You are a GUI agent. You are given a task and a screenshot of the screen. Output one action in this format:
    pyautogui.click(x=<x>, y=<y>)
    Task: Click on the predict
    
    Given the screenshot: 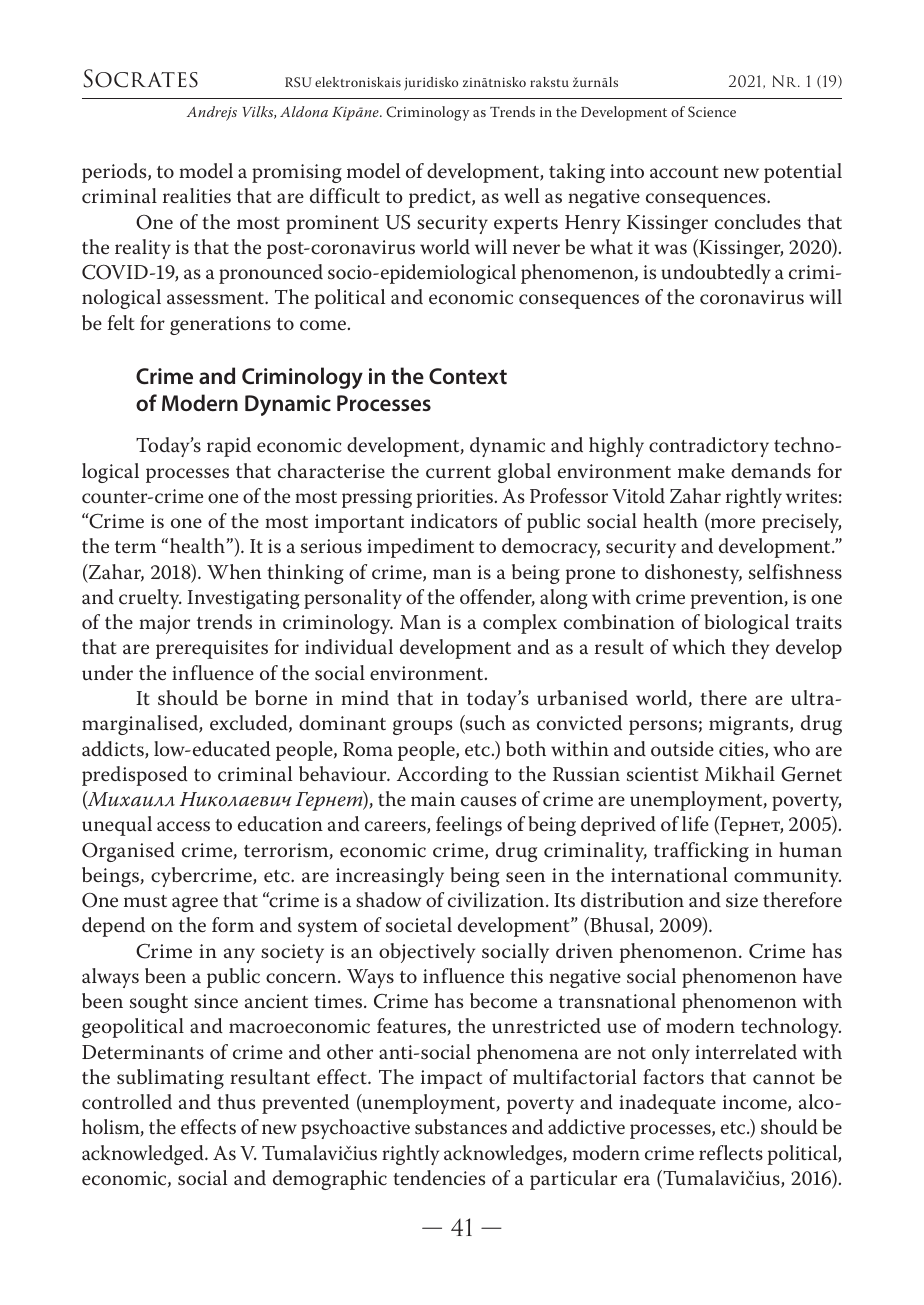 What is the action you would take?
    pyautogui.click(x=441, y=198)
